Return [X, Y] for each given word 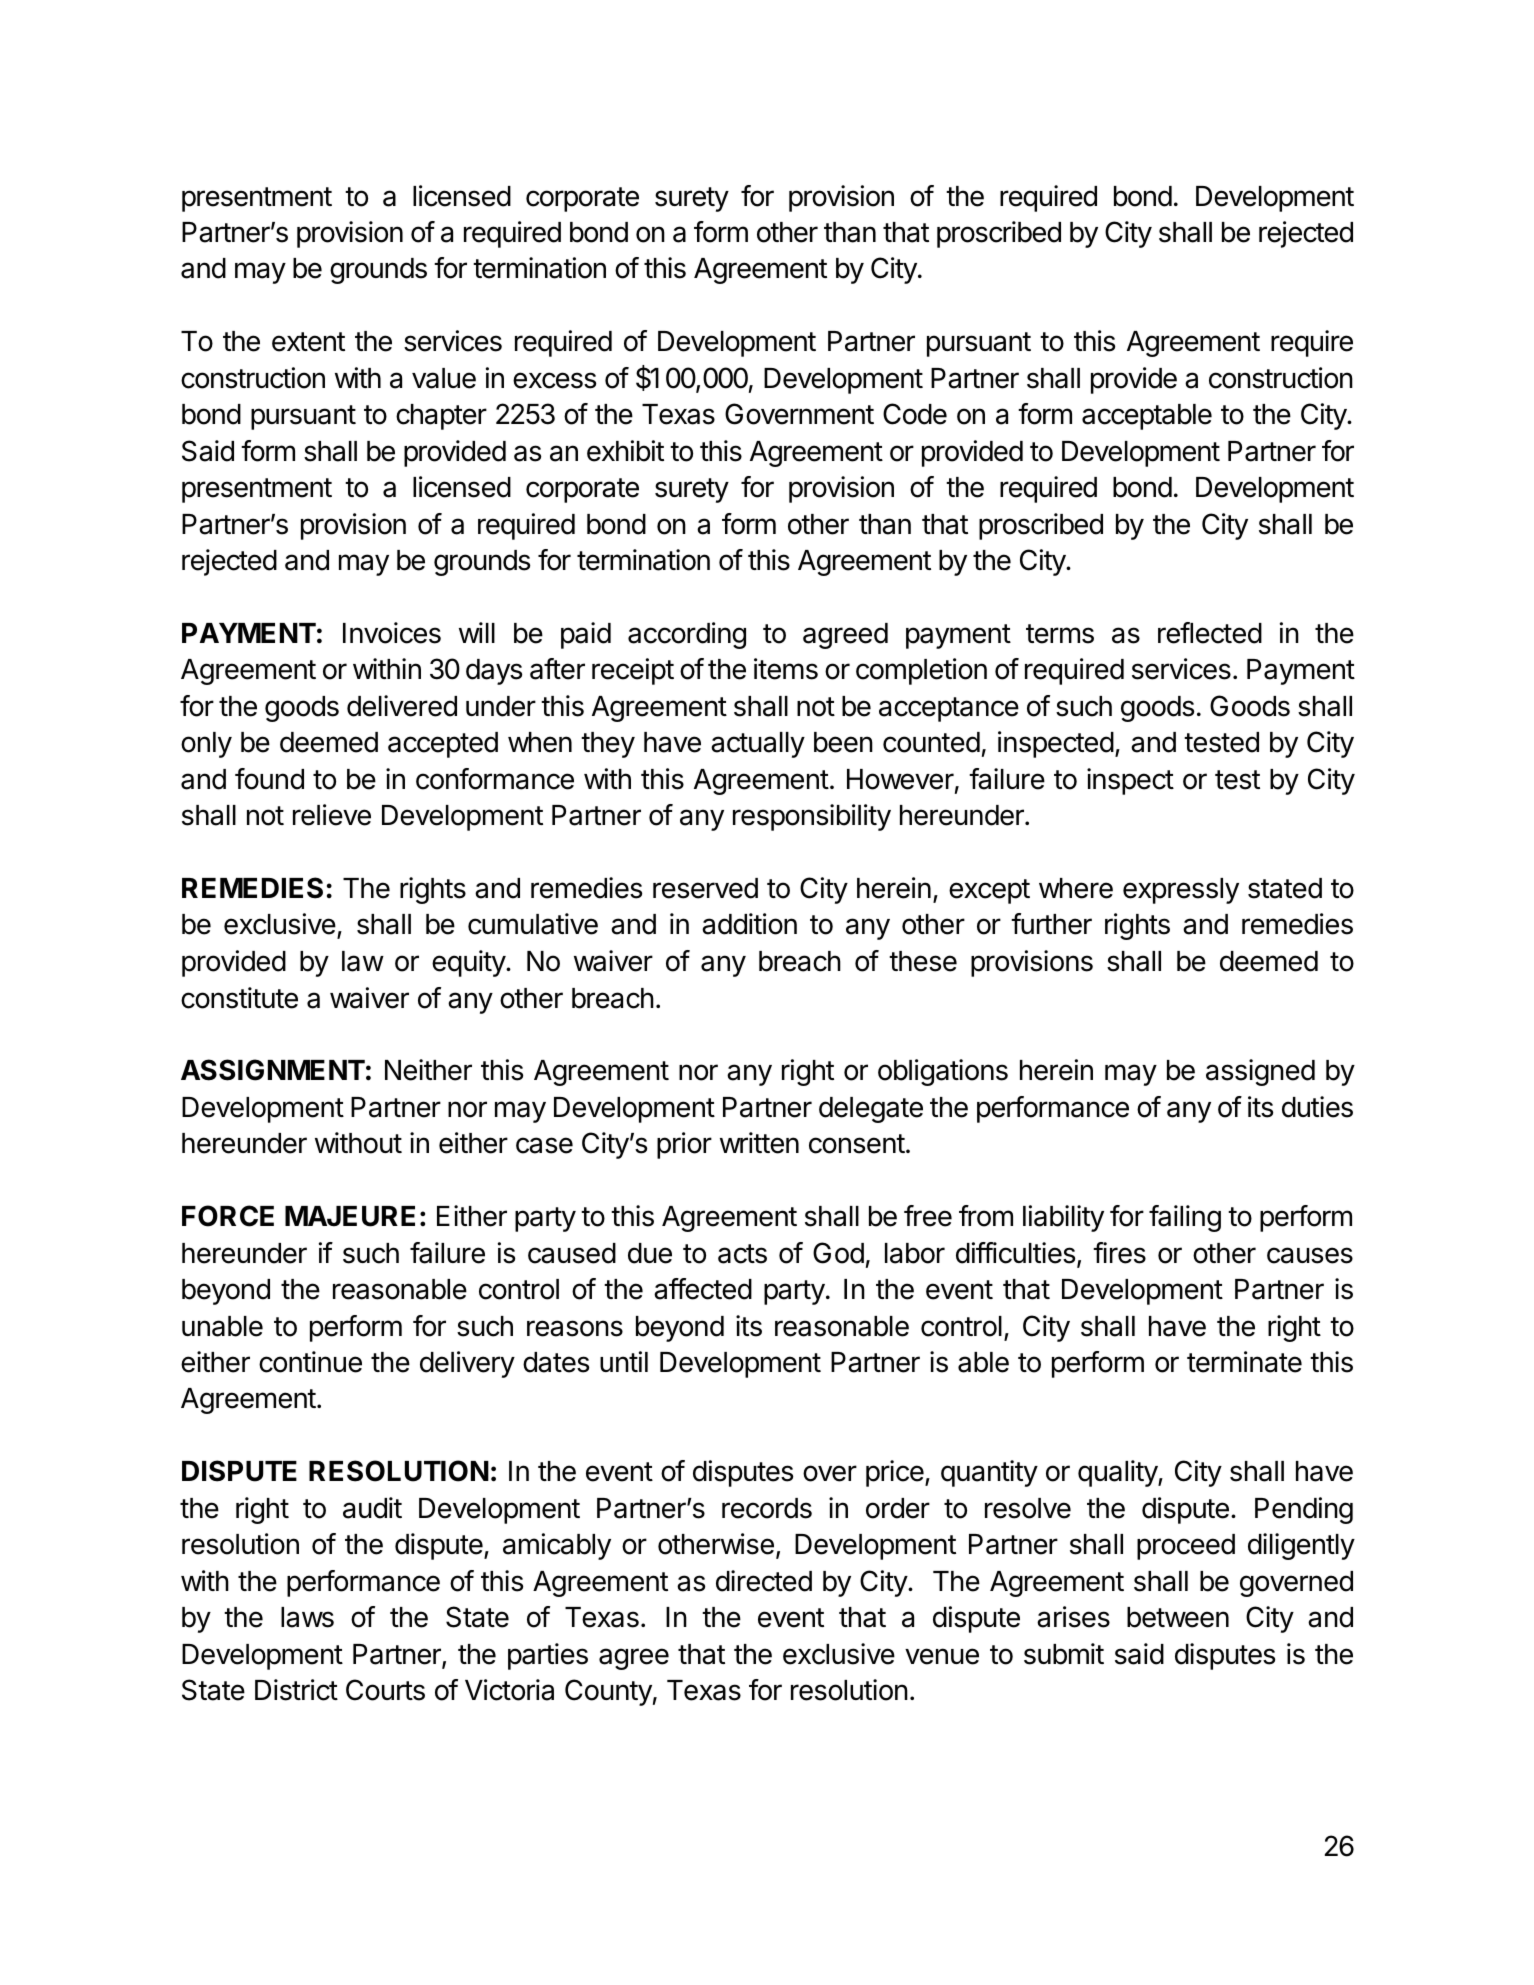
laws [307, 1617]
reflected [1210, 633]
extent [308, 342]
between [1178, 1617]
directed [764, 1581]
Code [915, 414]
